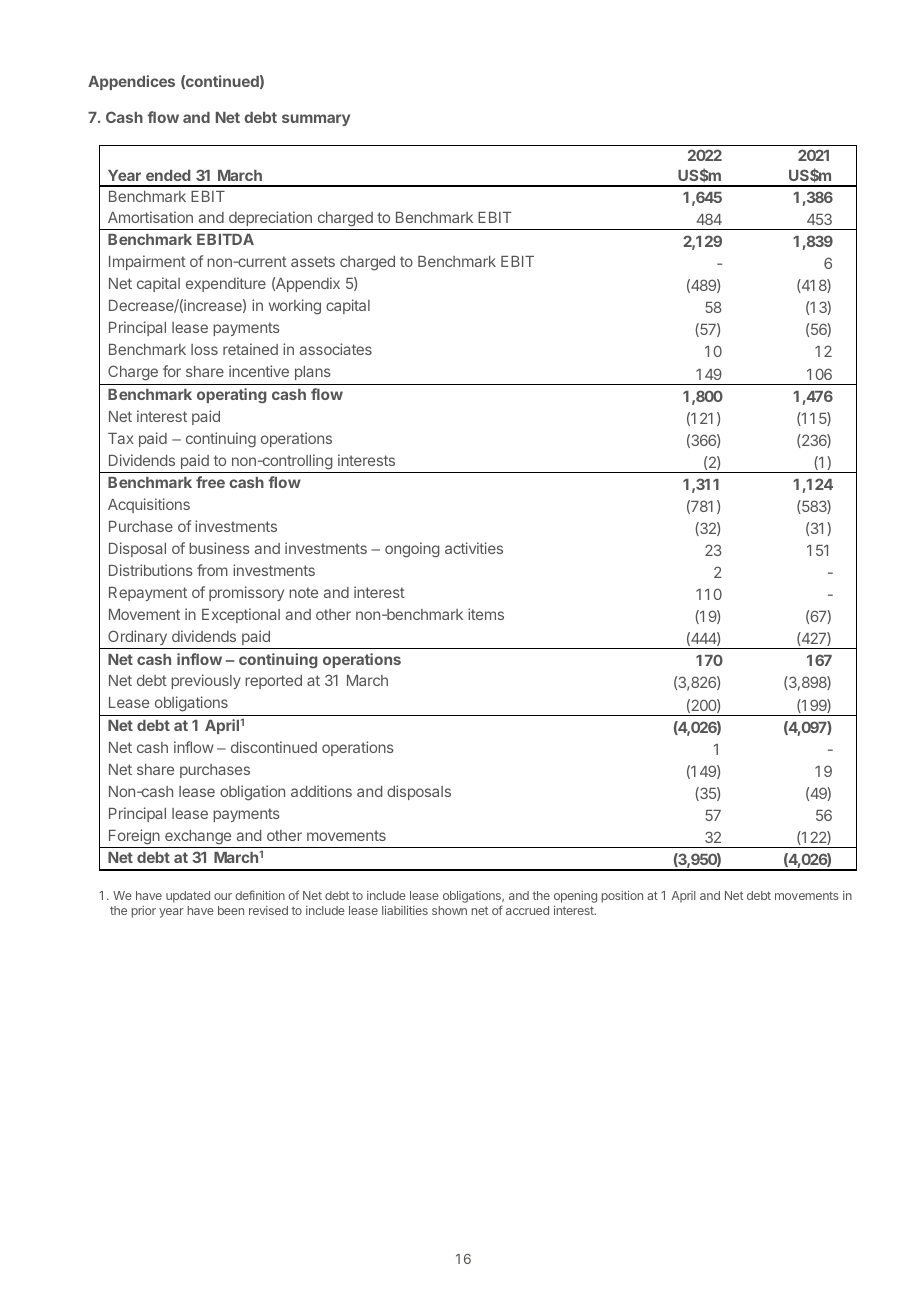 The image size is (924, 1308). I want to click on activities, so click(474, 548).
